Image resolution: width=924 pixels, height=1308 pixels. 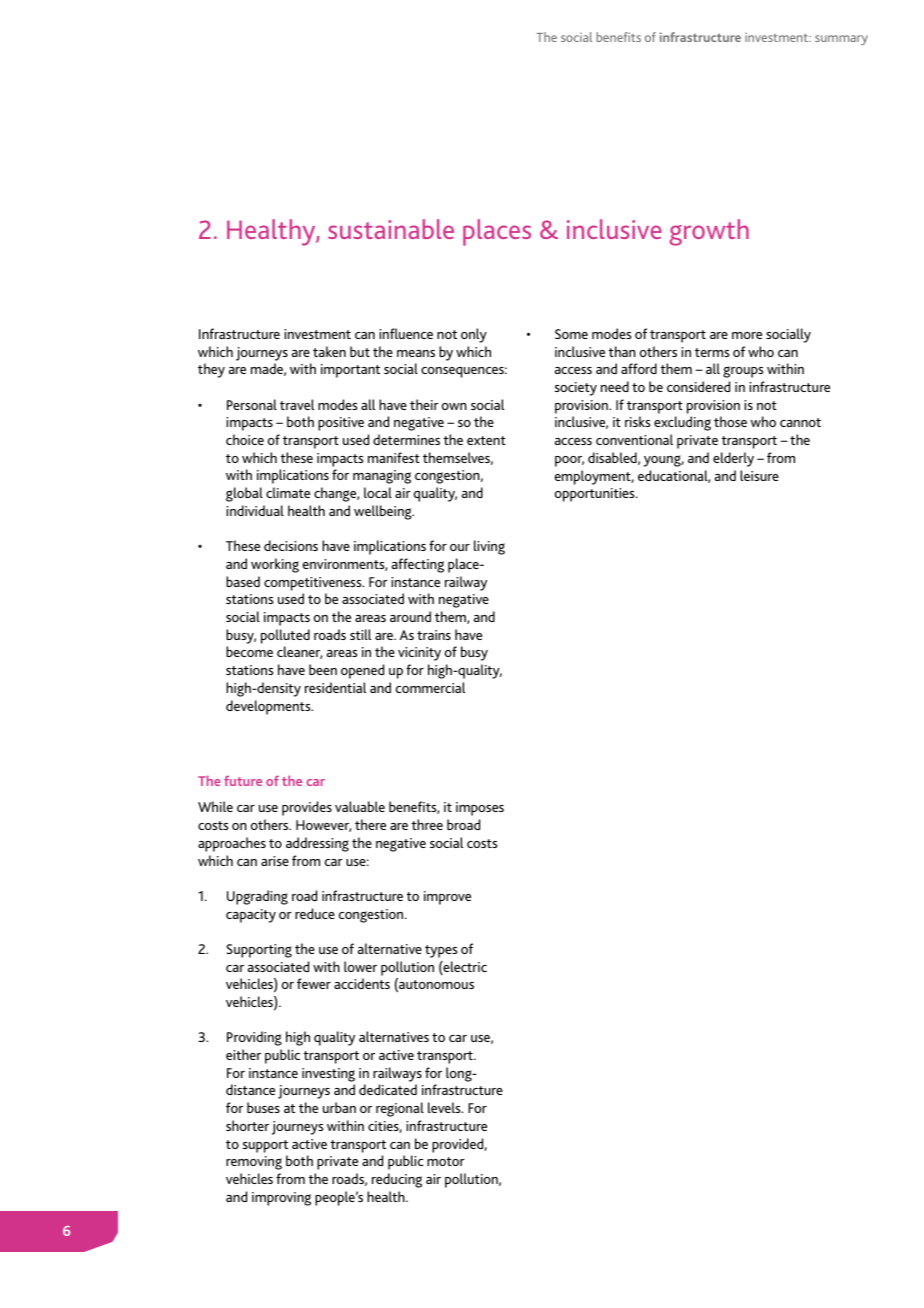 I want to click on removing, so click(x=254, y=1163).
